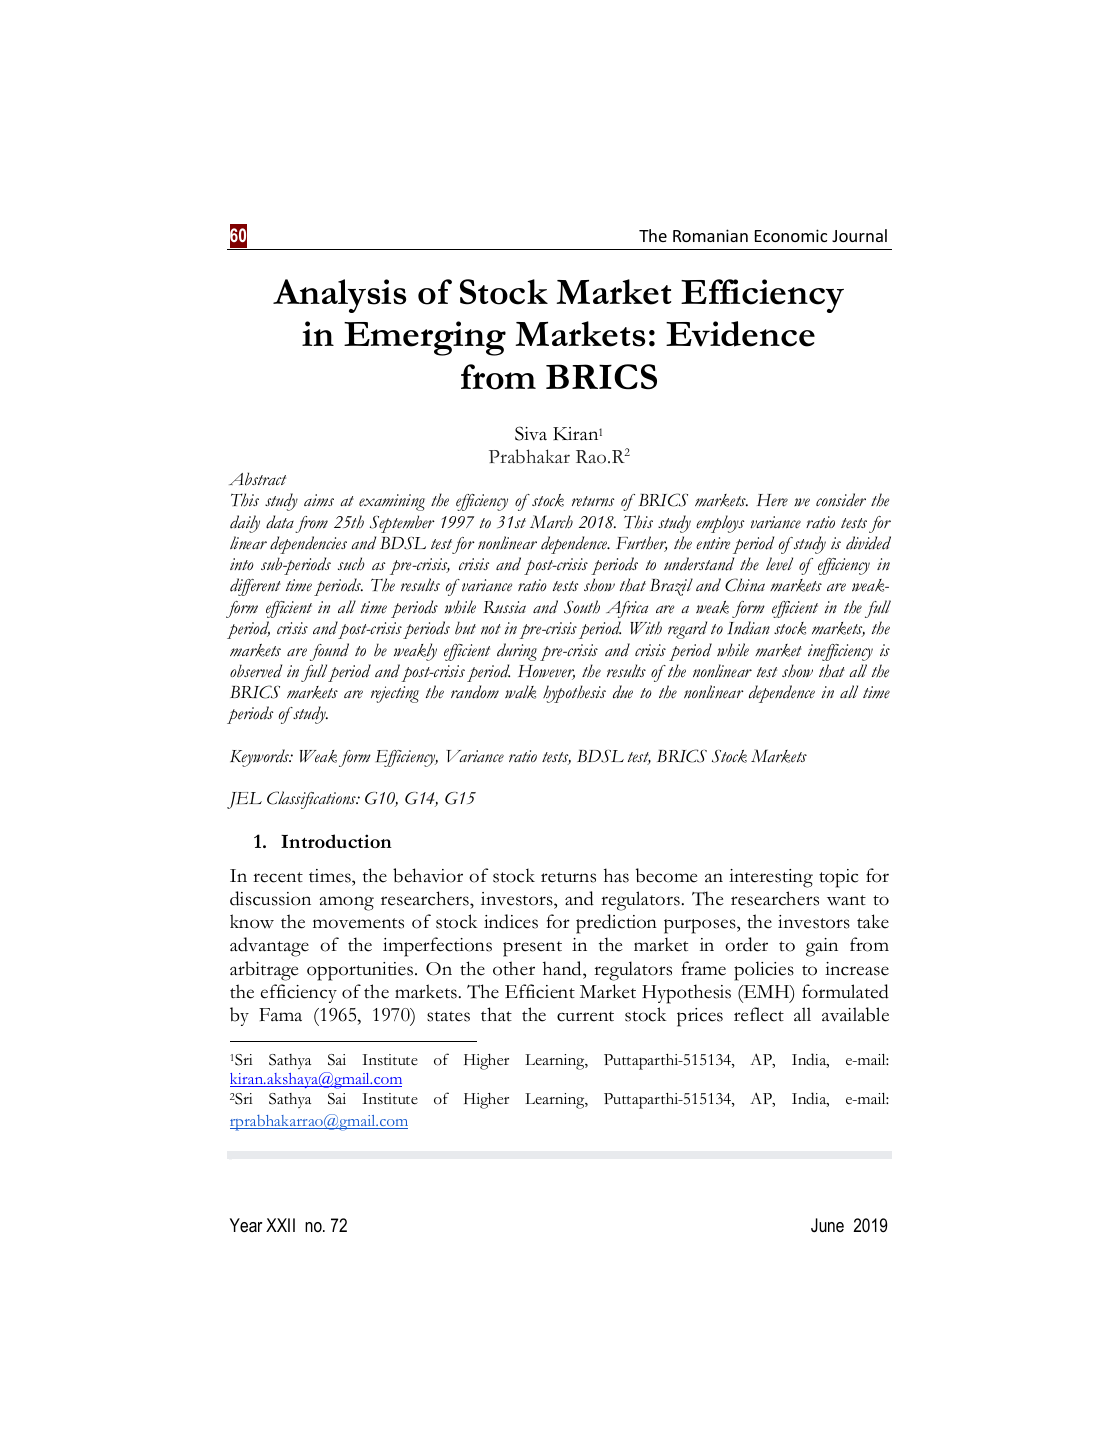 The image size is (1119, 1449). I want to click on Romanian, so click(710, 235).
